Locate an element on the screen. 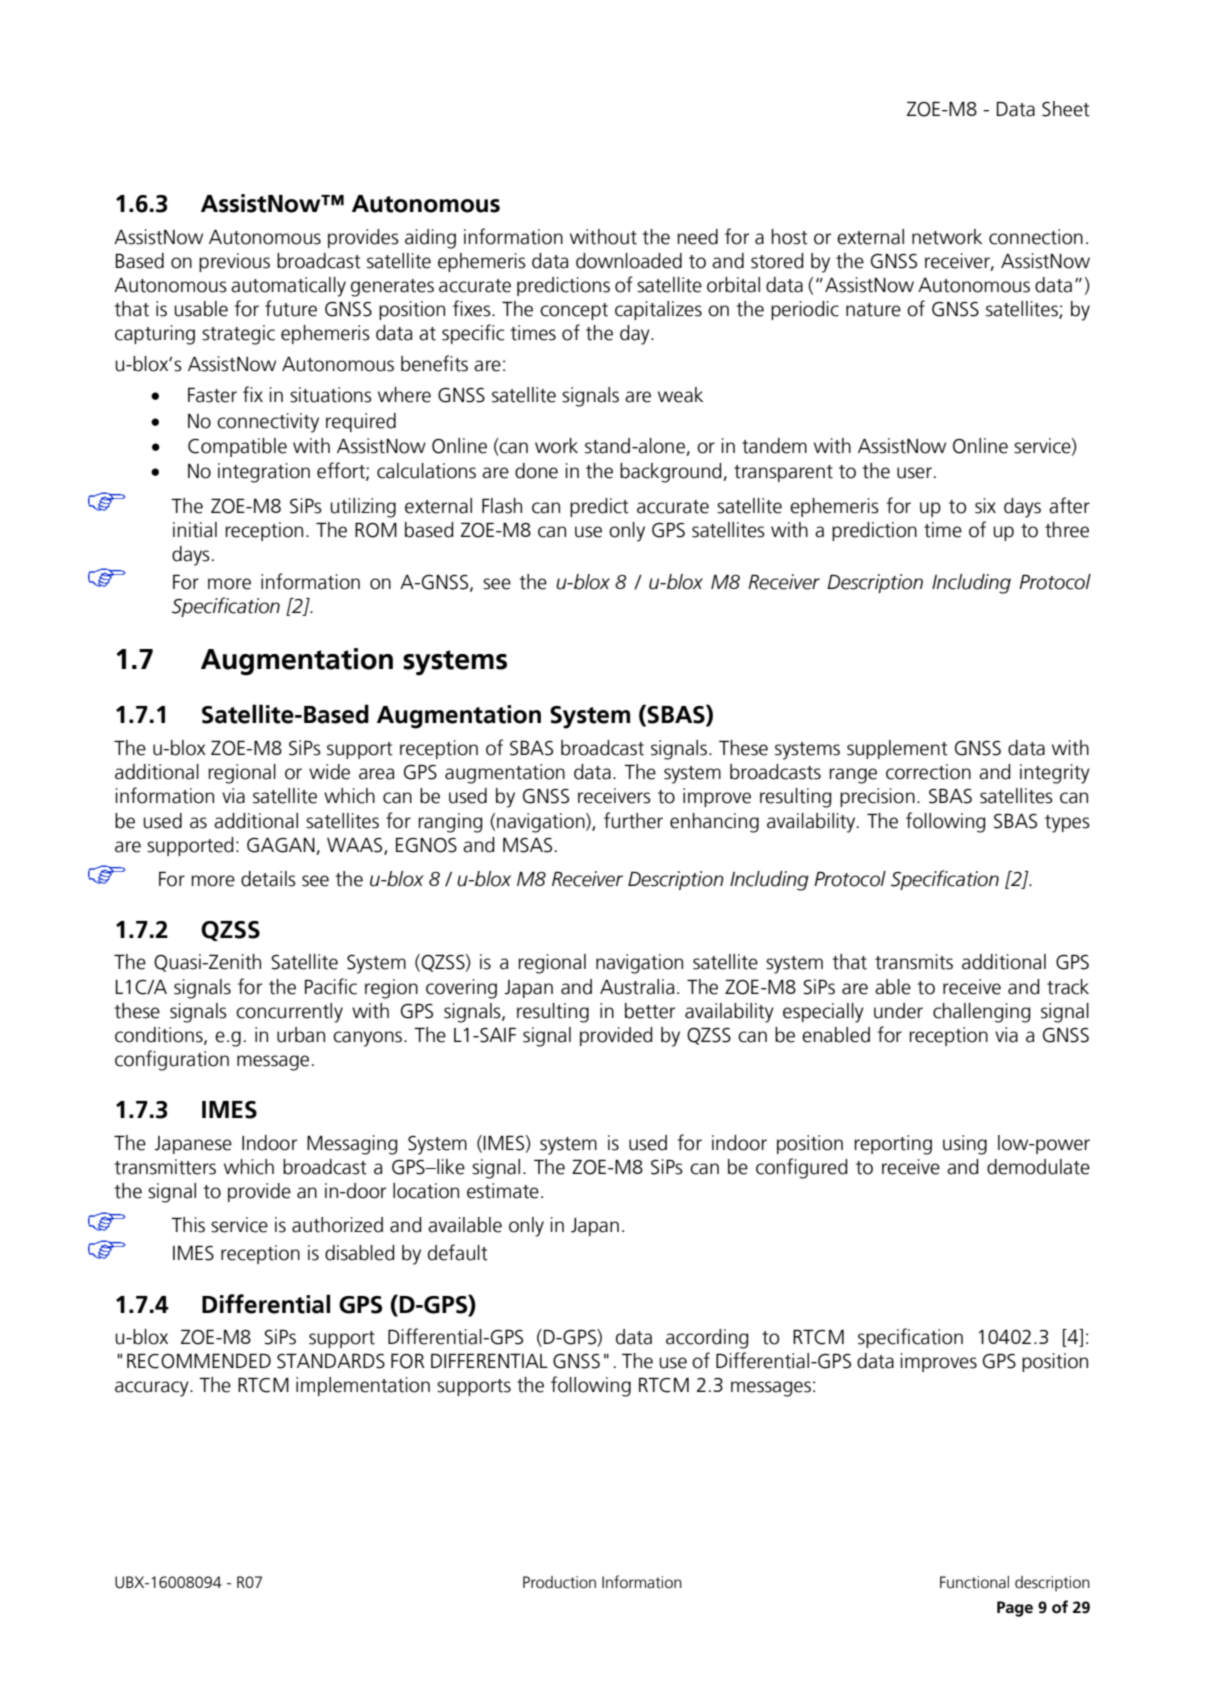 Image resolution: width=1205 pixels, height=1704 pixels. challenging is located at coordinates (981, 1013).
